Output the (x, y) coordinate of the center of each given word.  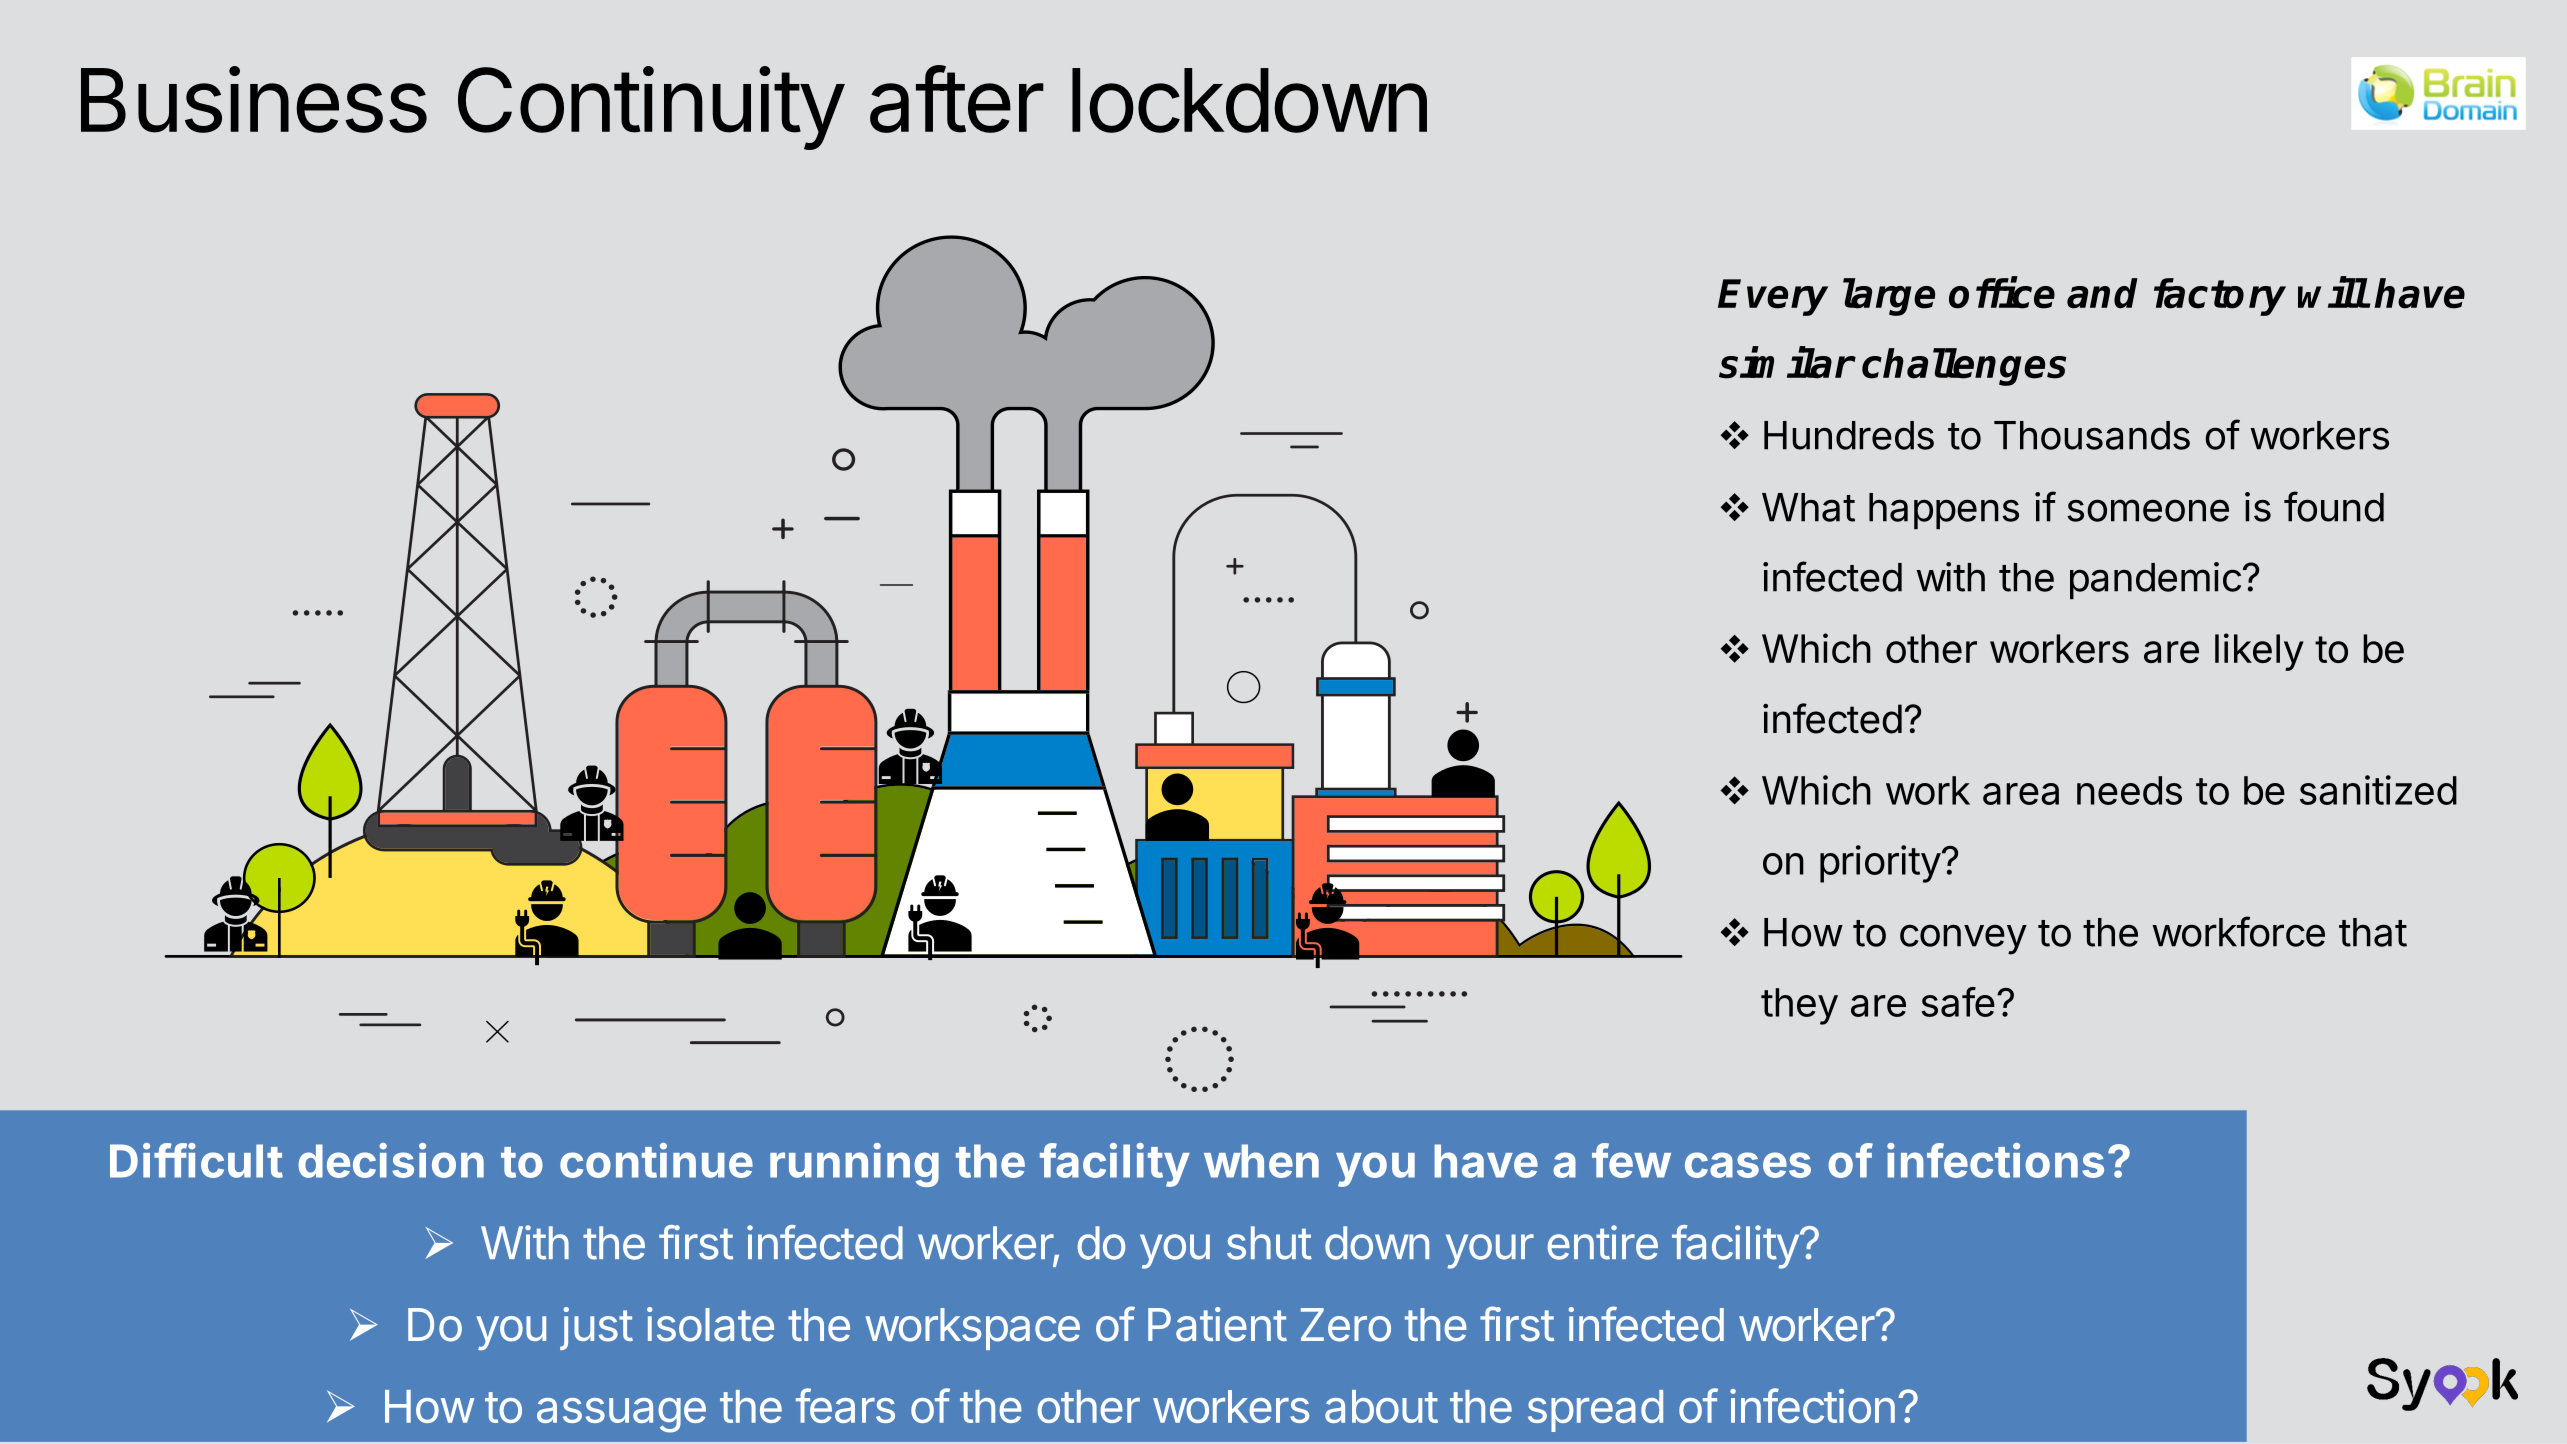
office (2002, 293)
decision (391, 1160)
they (1799, 1006)
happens (1944, 511)
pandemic (2155, 580)
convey (1963, 939)
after (957, 99)
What (1808, 507)
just (596, 1328)
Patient (1217, 1324)
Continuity (650, 108)
